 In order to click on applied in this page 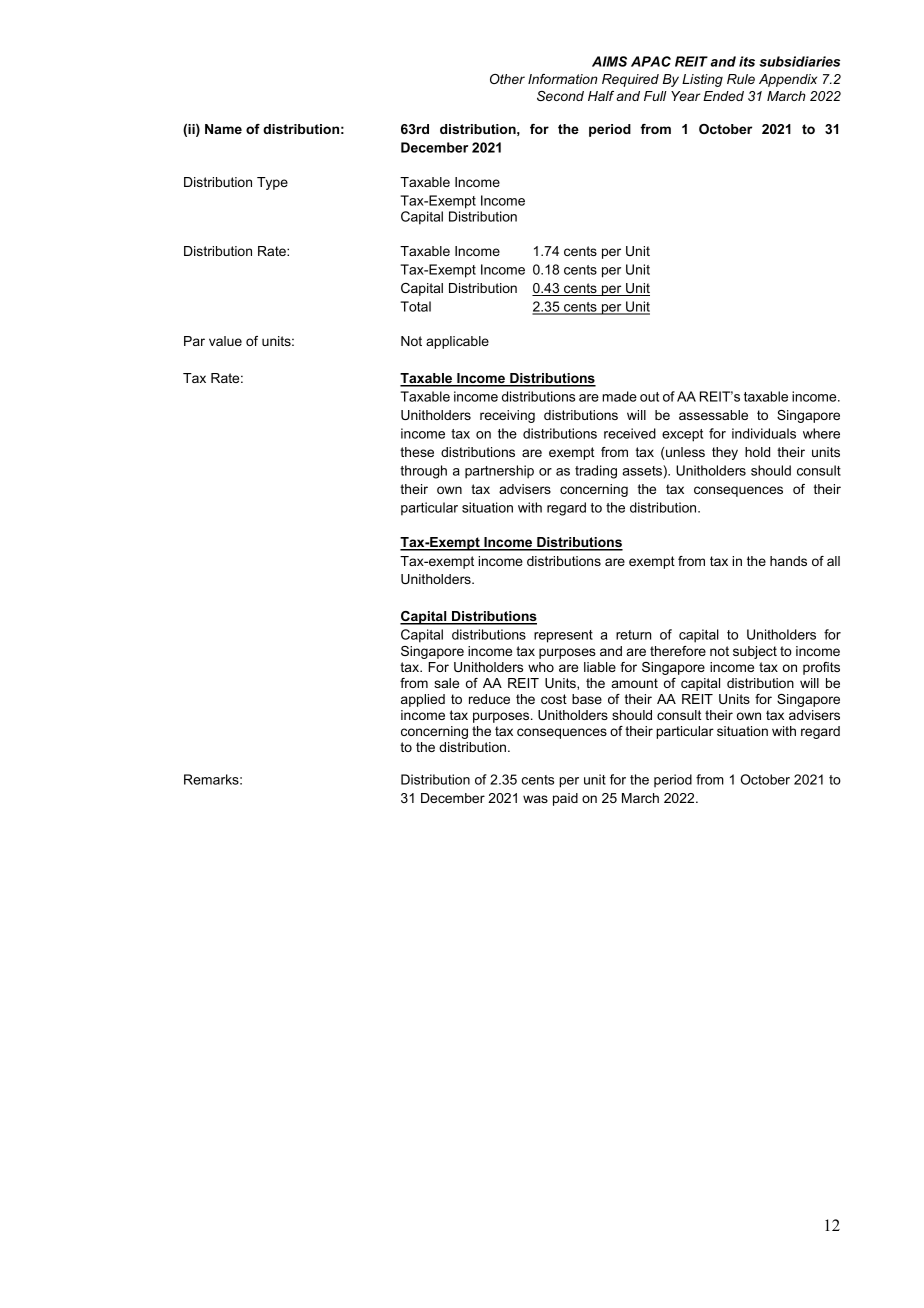, I will do `click(423, 700)`.
